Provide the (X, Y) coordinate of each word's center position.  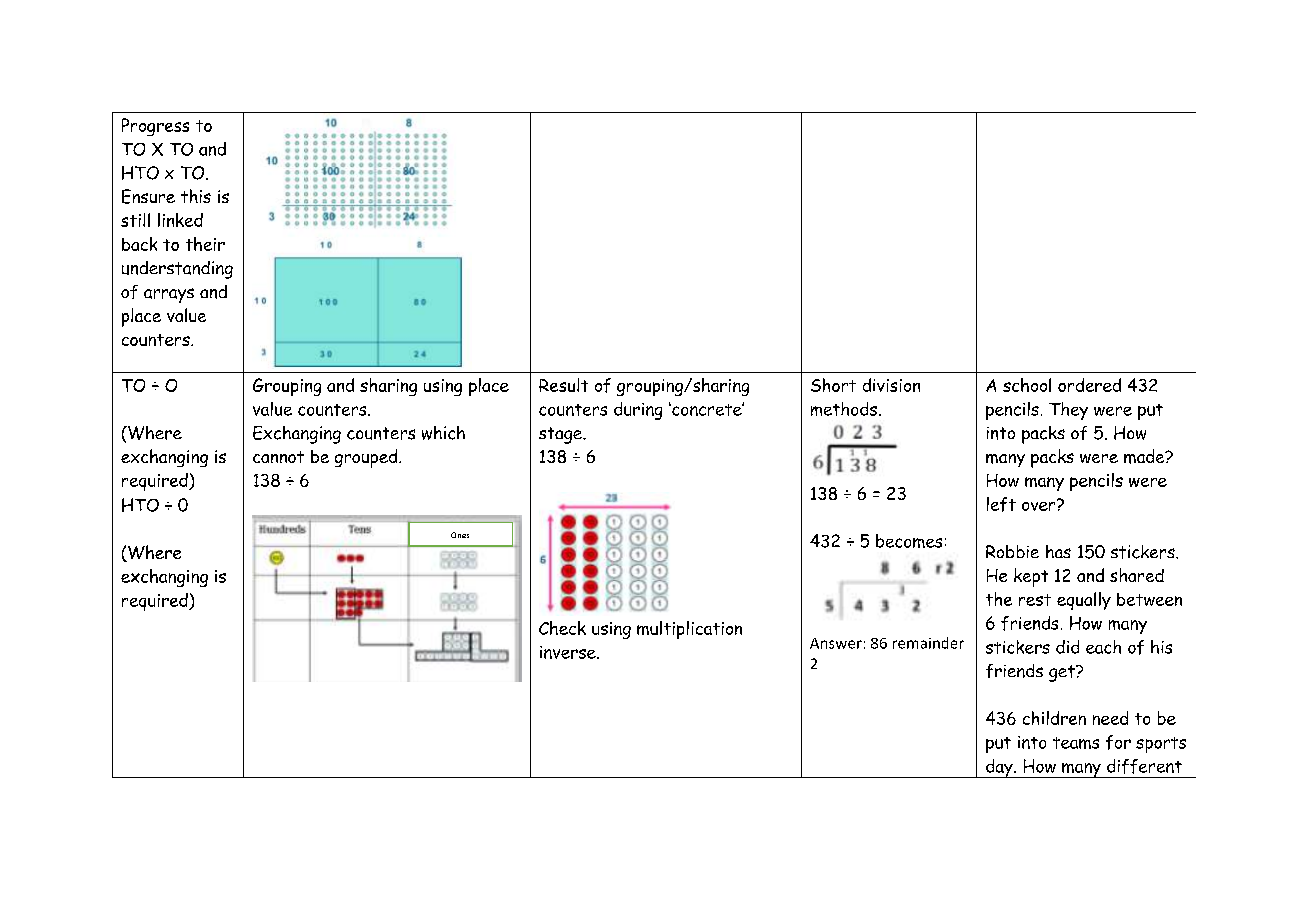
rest (1035, 600)
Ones (460, 535)
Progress (155, 127)
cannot (278, 457)
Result (563, 385)
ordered (1089, 385)
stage (561, 435)
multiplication (689, 630)
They (1068, 411)
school (1027, 385)
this (196, 196)
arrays (169, 295)
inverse (569, 652)
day (999, 768)
